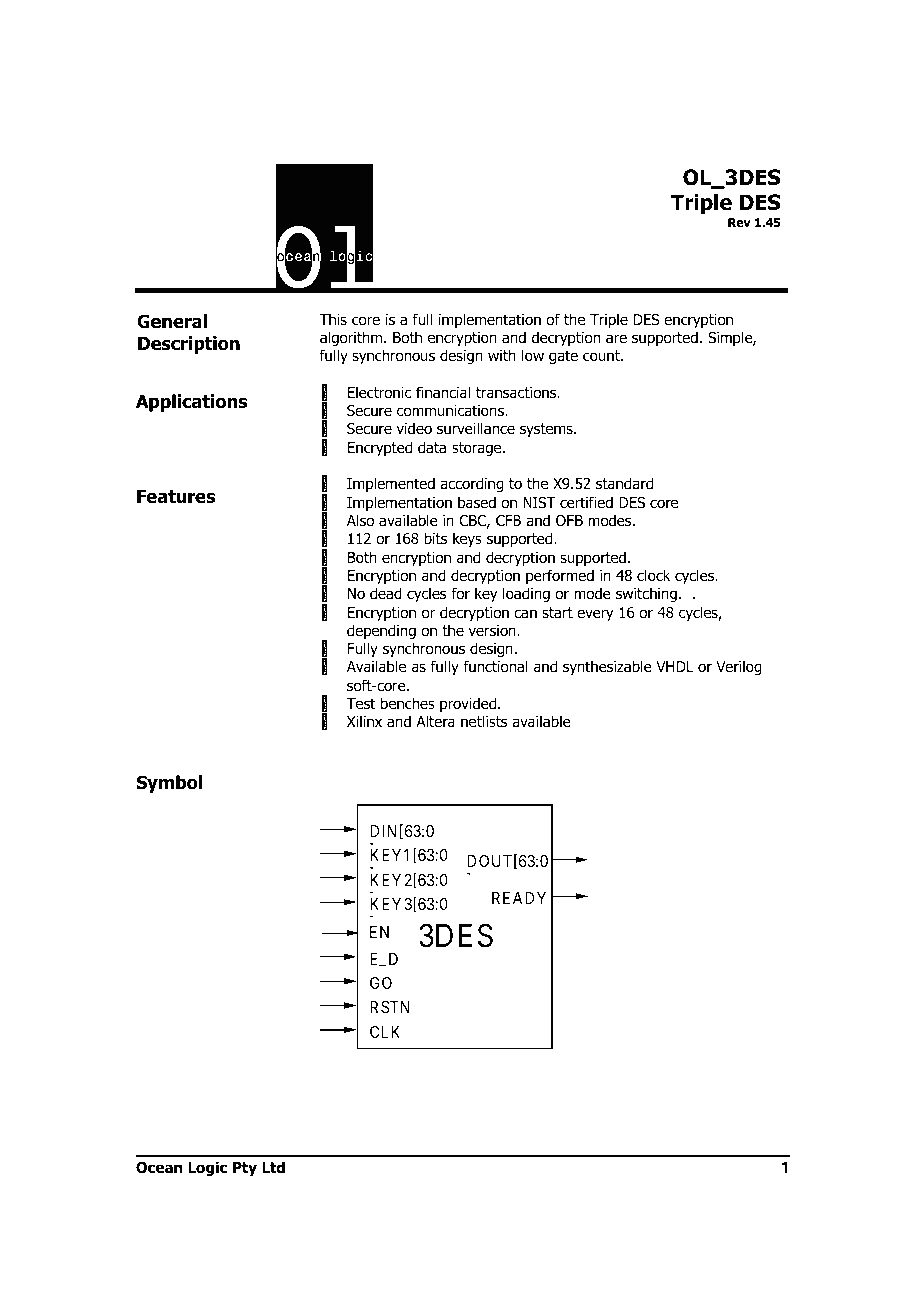 This document has height=1308, width=924. What do you see at coordinates (739, 222) in the document?
I see `Rev` at bounding box center [739, 222].
